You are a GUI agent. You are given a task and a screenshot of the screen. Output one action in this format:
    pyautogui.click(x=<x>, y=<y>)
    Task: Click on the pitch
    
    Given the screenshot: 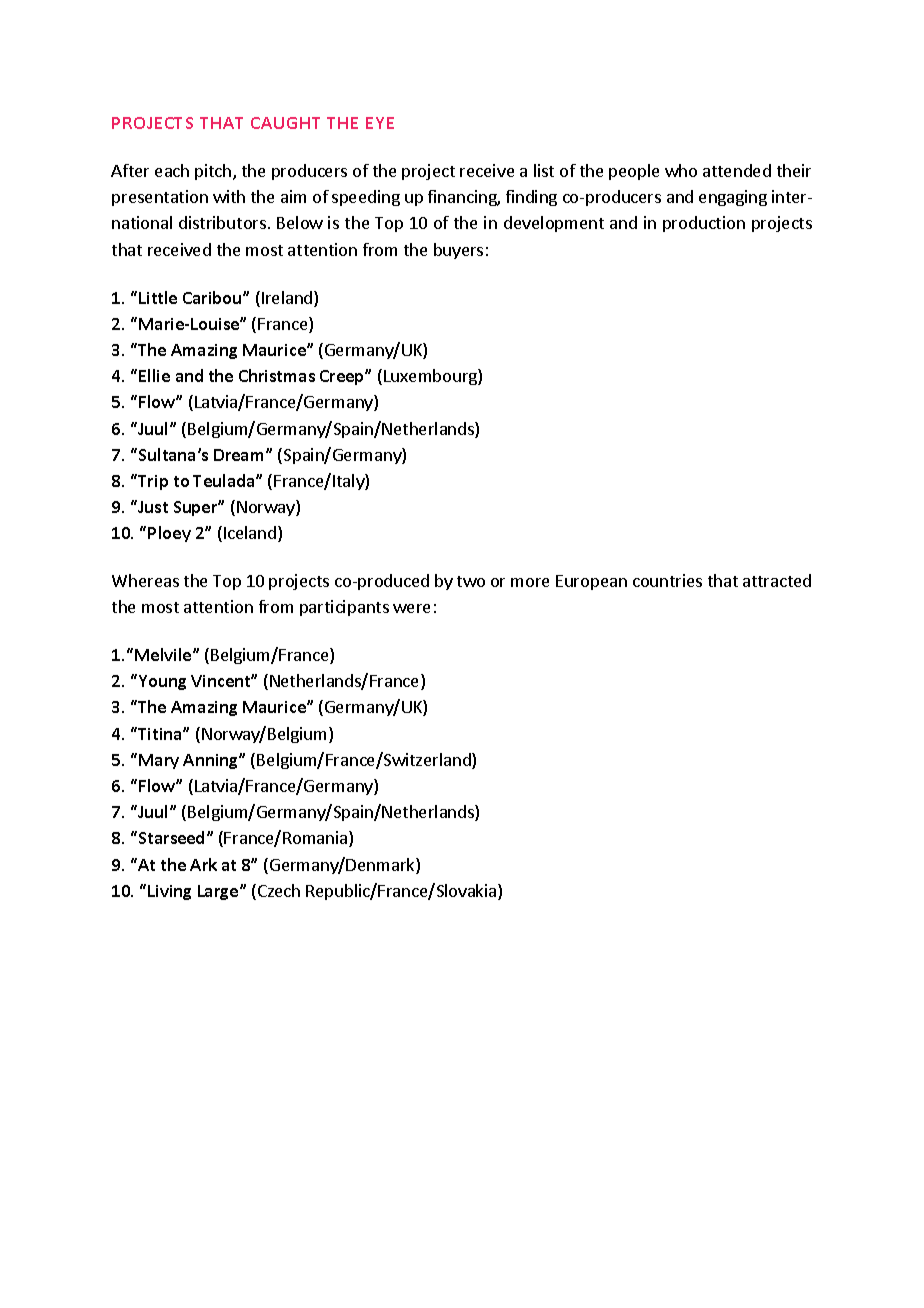 What is the action you would take?
    pyautogui.click(x=214, y=172)
